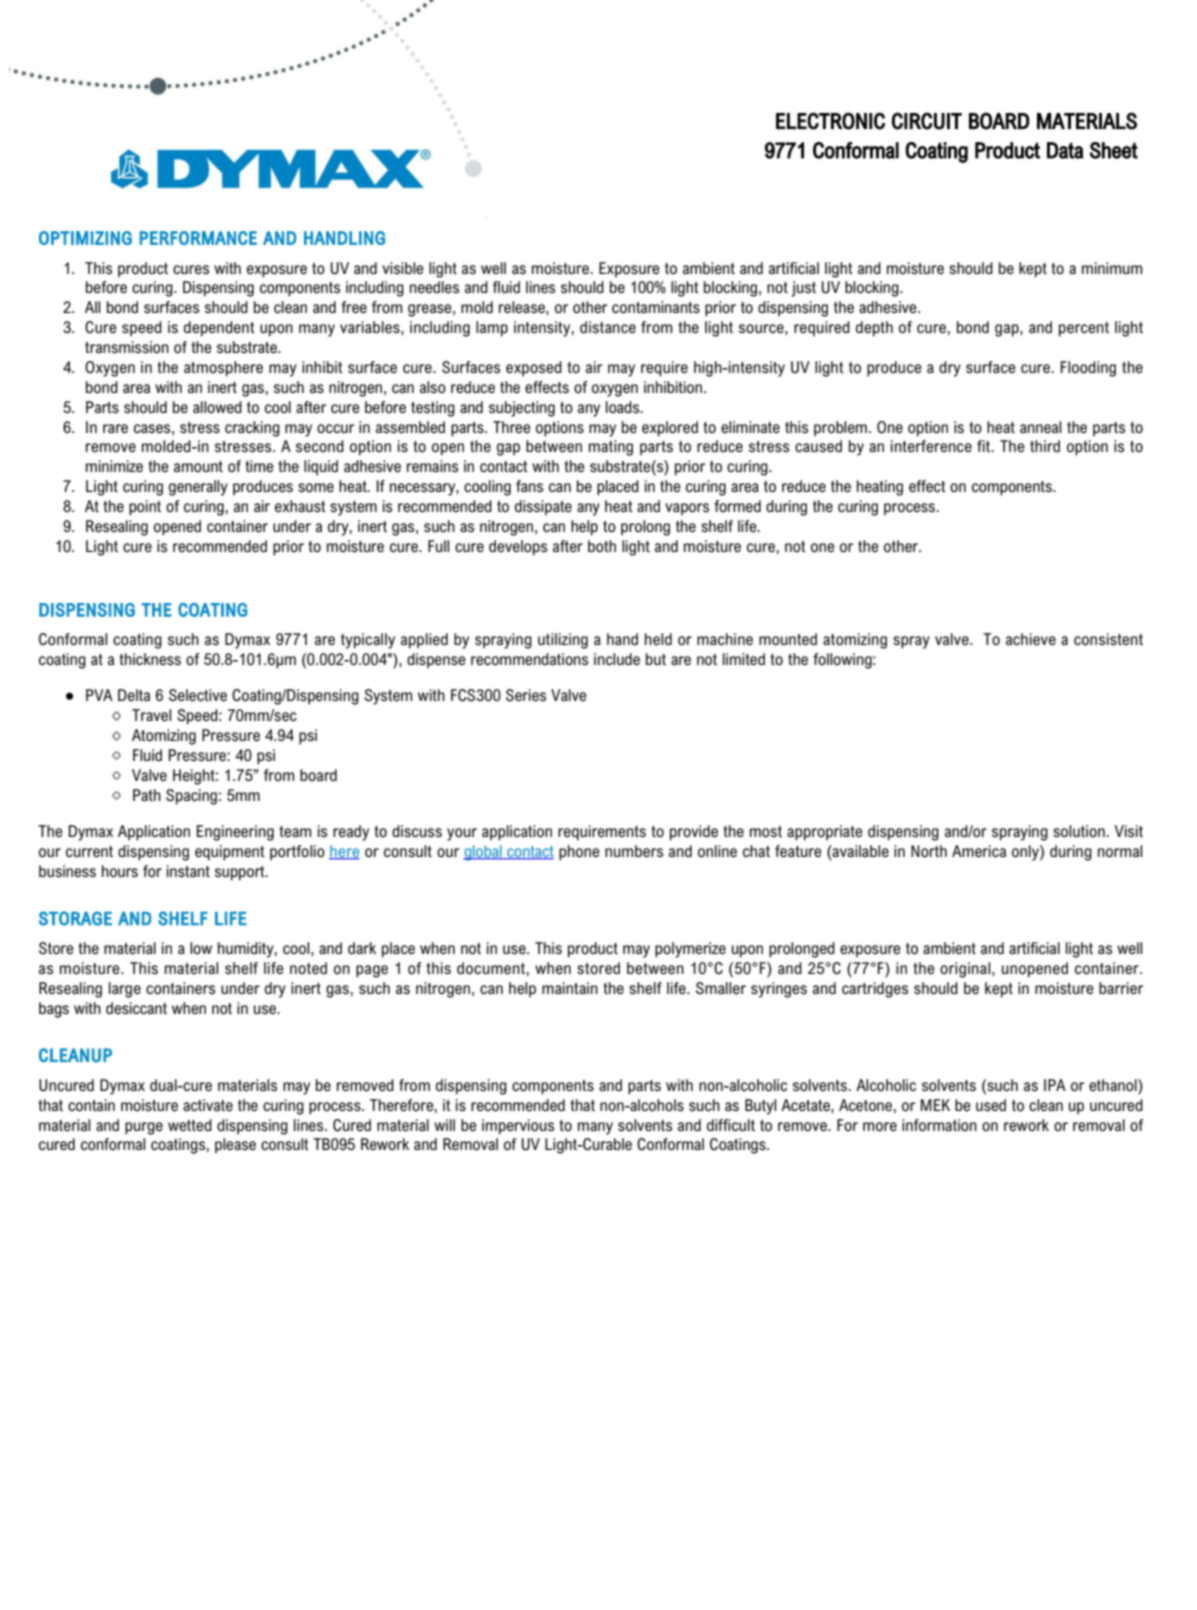 The width and height of the screenshot is (1197, 1610). I want to click on fit, so click(985, 446).
